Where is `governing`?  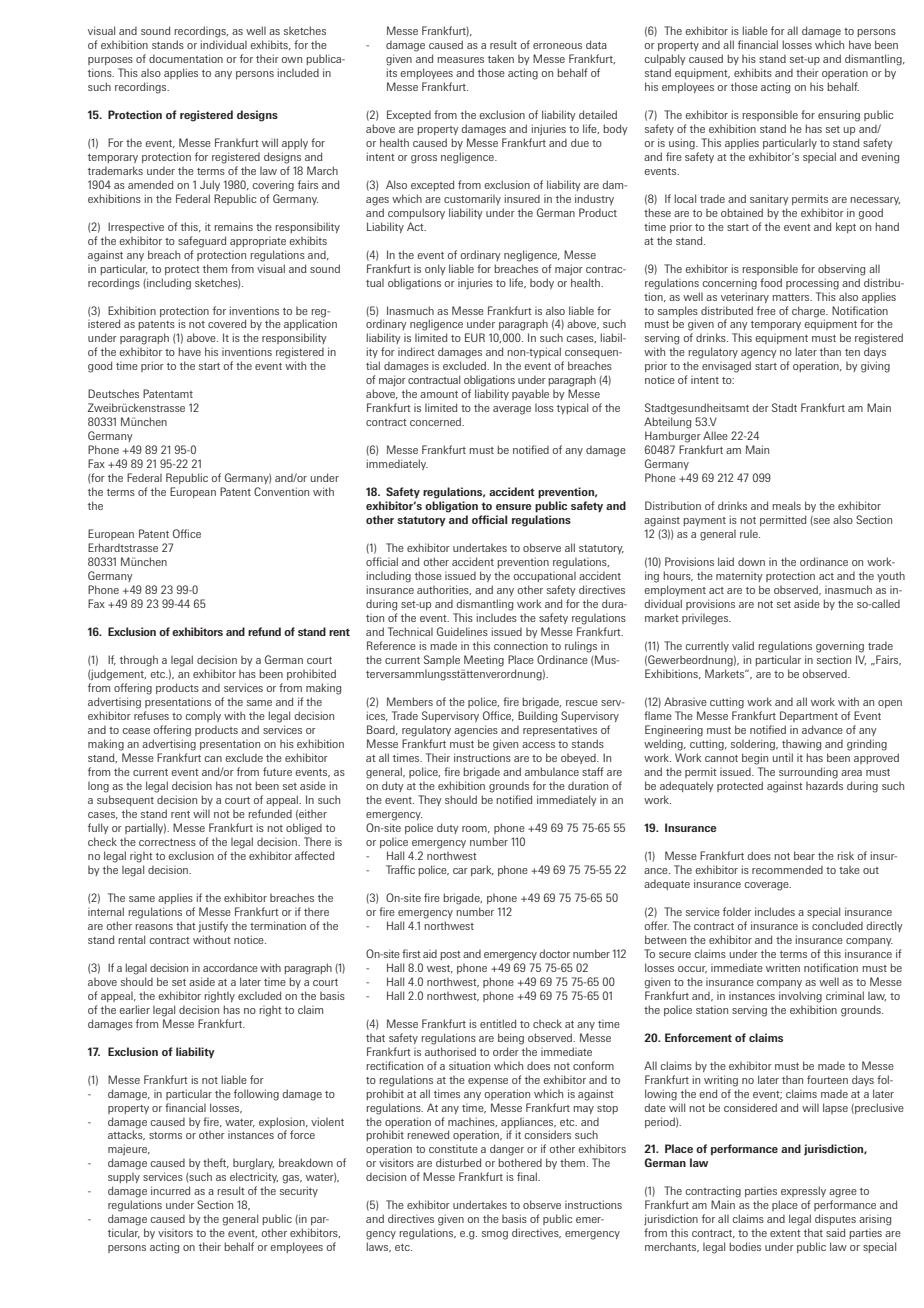
governing is located at coordinates (840, 647).
